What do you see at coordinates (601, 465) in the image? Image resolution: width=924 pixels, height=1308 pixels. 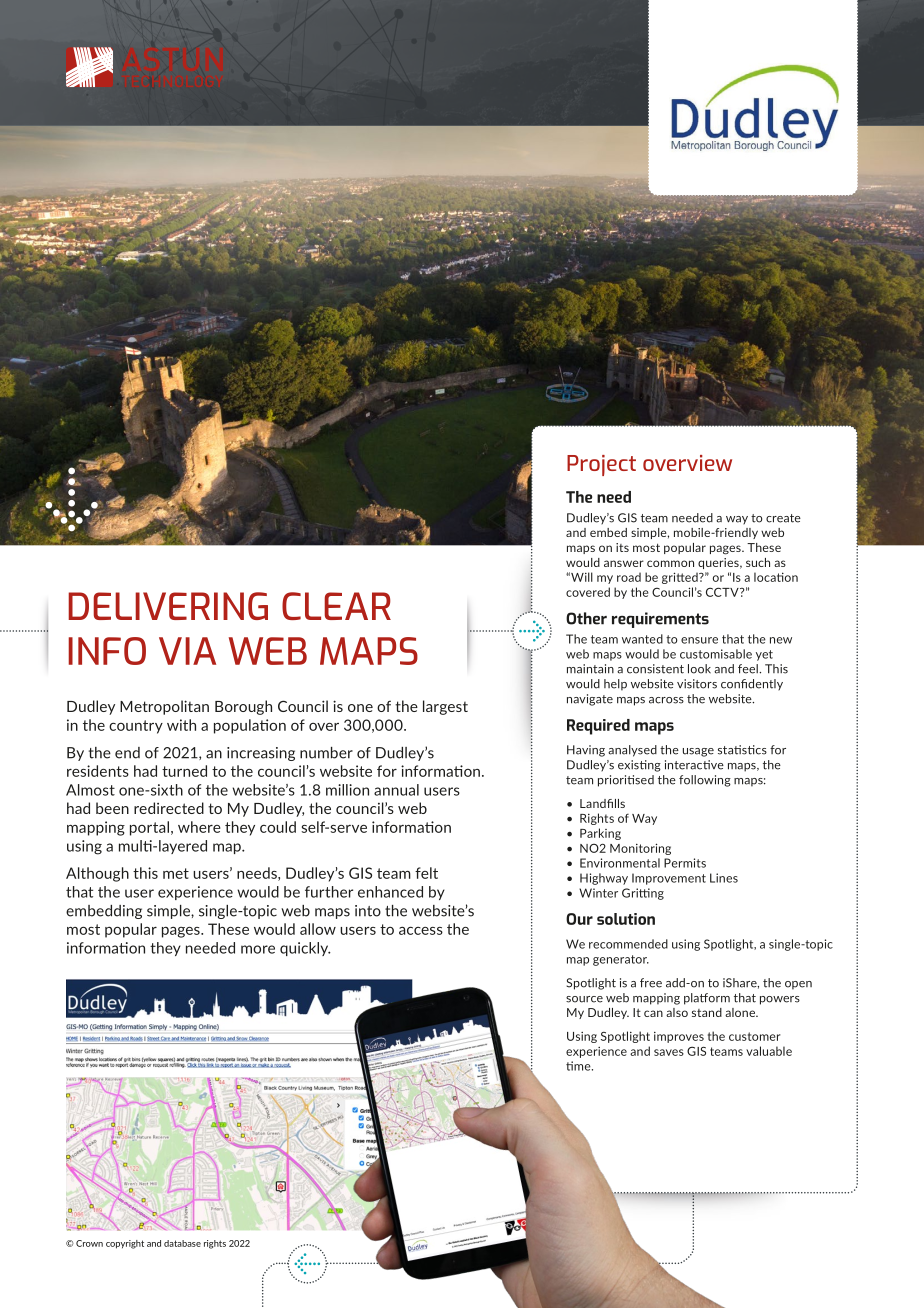 I see `Project` at bounding box center [601, 465].
